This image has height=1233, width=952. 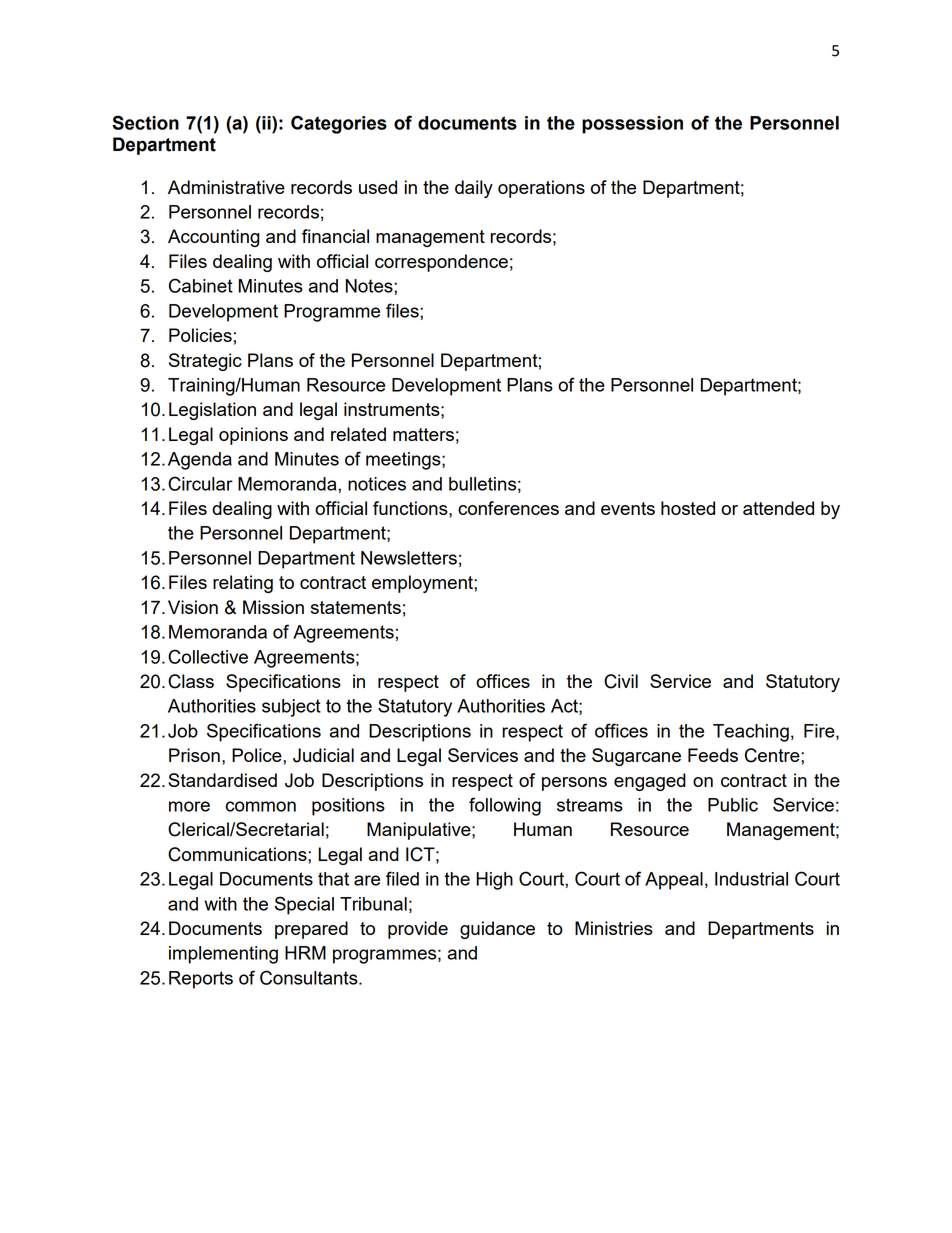 What do you see at coordinates (409, 558) in the image?
I see `Newsletters` at bounding box center [409, 558].
